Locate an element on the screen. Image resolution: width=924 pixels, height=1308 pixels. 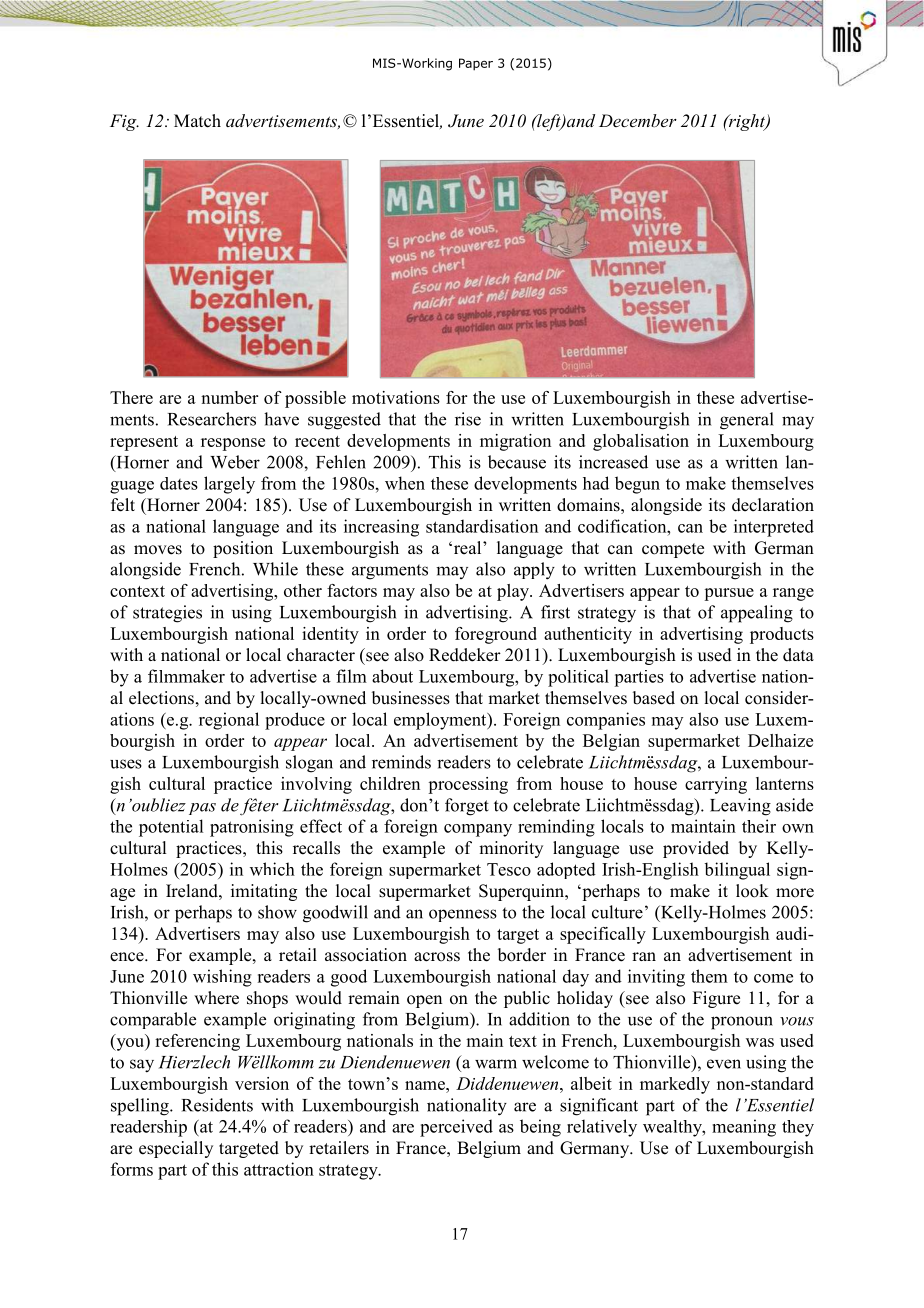
processing is located at coordinates (468, 785).
